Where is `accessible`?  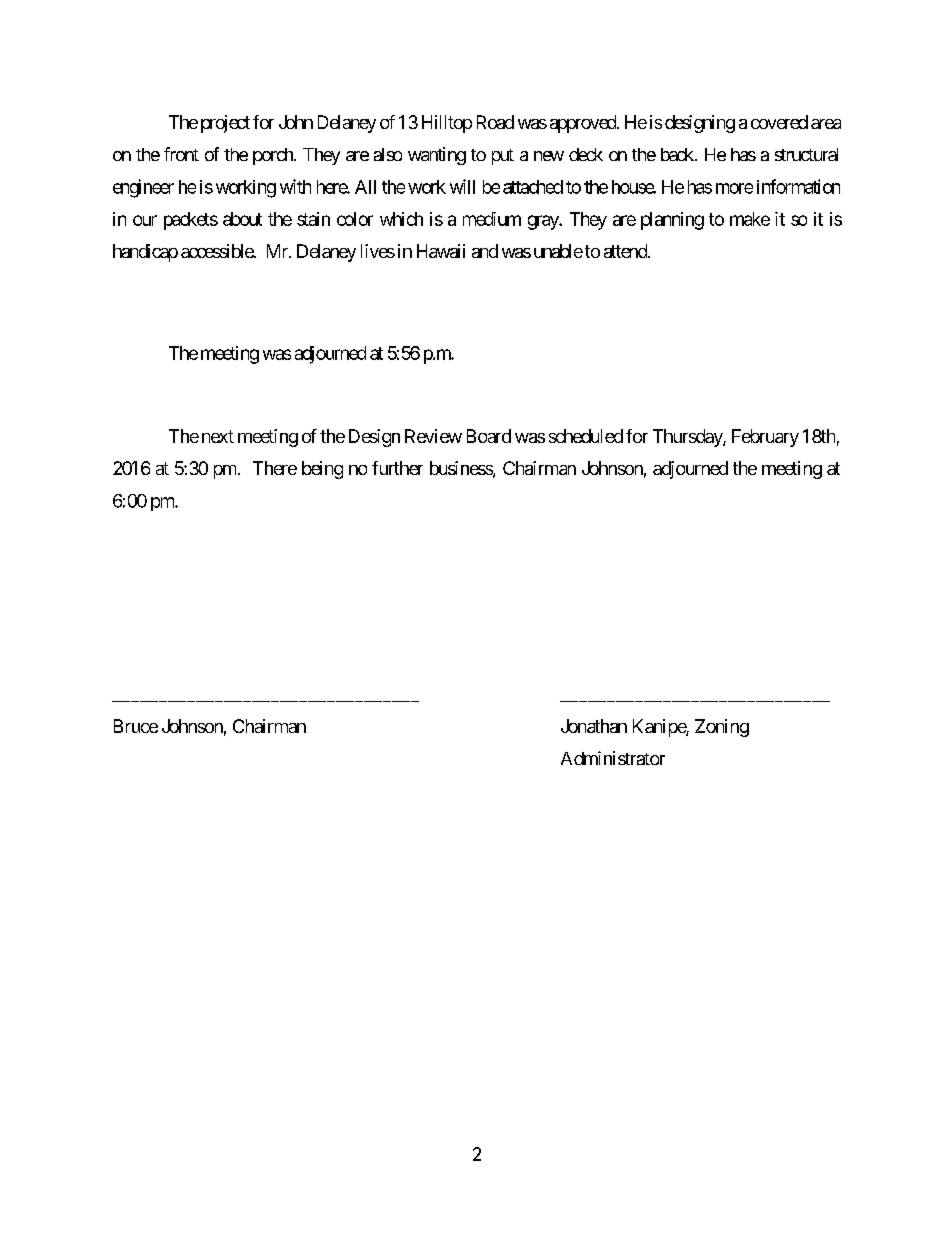 accessible is located at coordinates (218, 251).
